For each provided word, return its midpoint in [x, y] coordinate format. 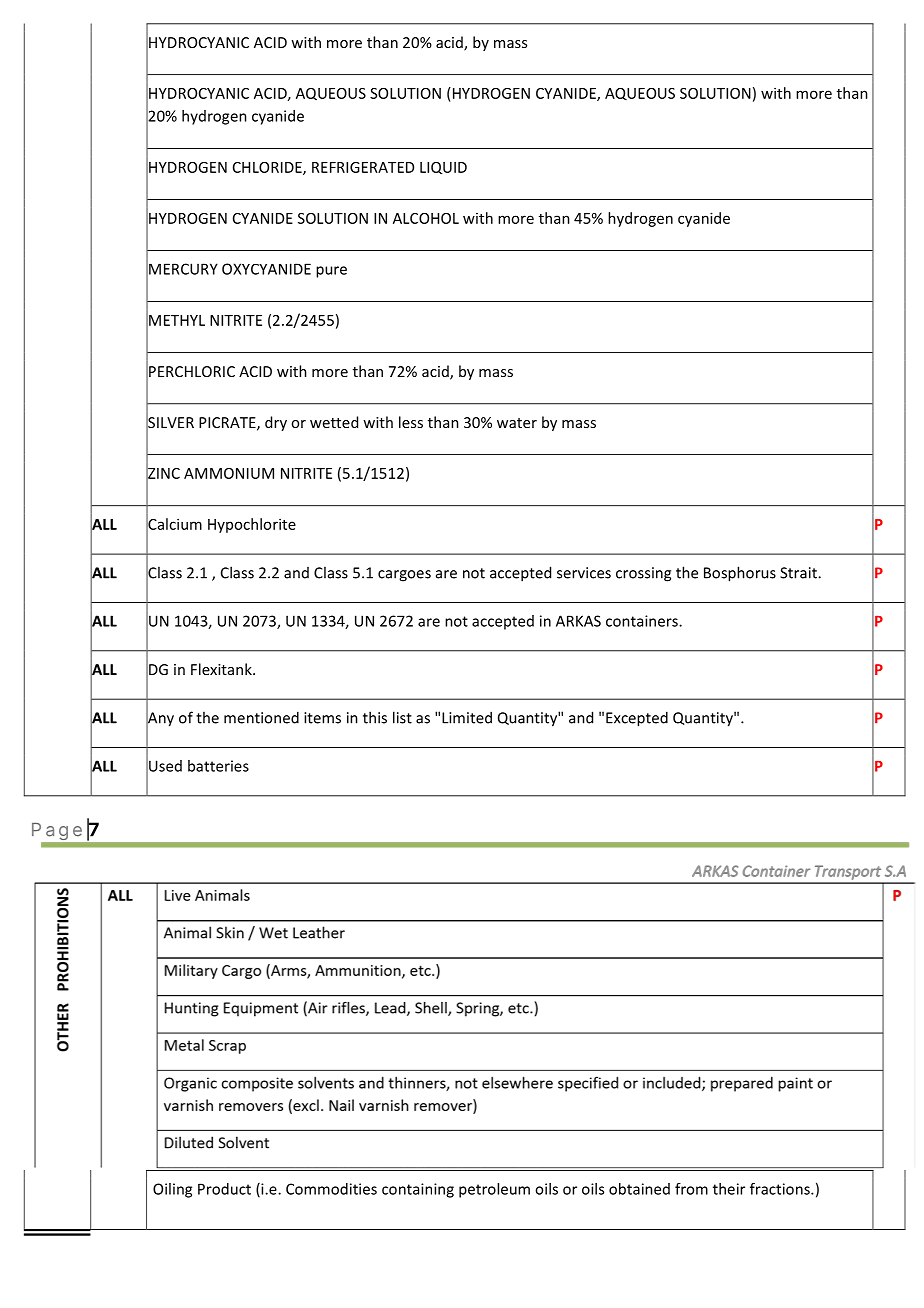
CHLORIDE [268, 168]
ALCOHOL [426, 218]
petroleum [494, 1190]
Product [224, 1189]
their [729, 1189]
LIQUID [443, 168]
